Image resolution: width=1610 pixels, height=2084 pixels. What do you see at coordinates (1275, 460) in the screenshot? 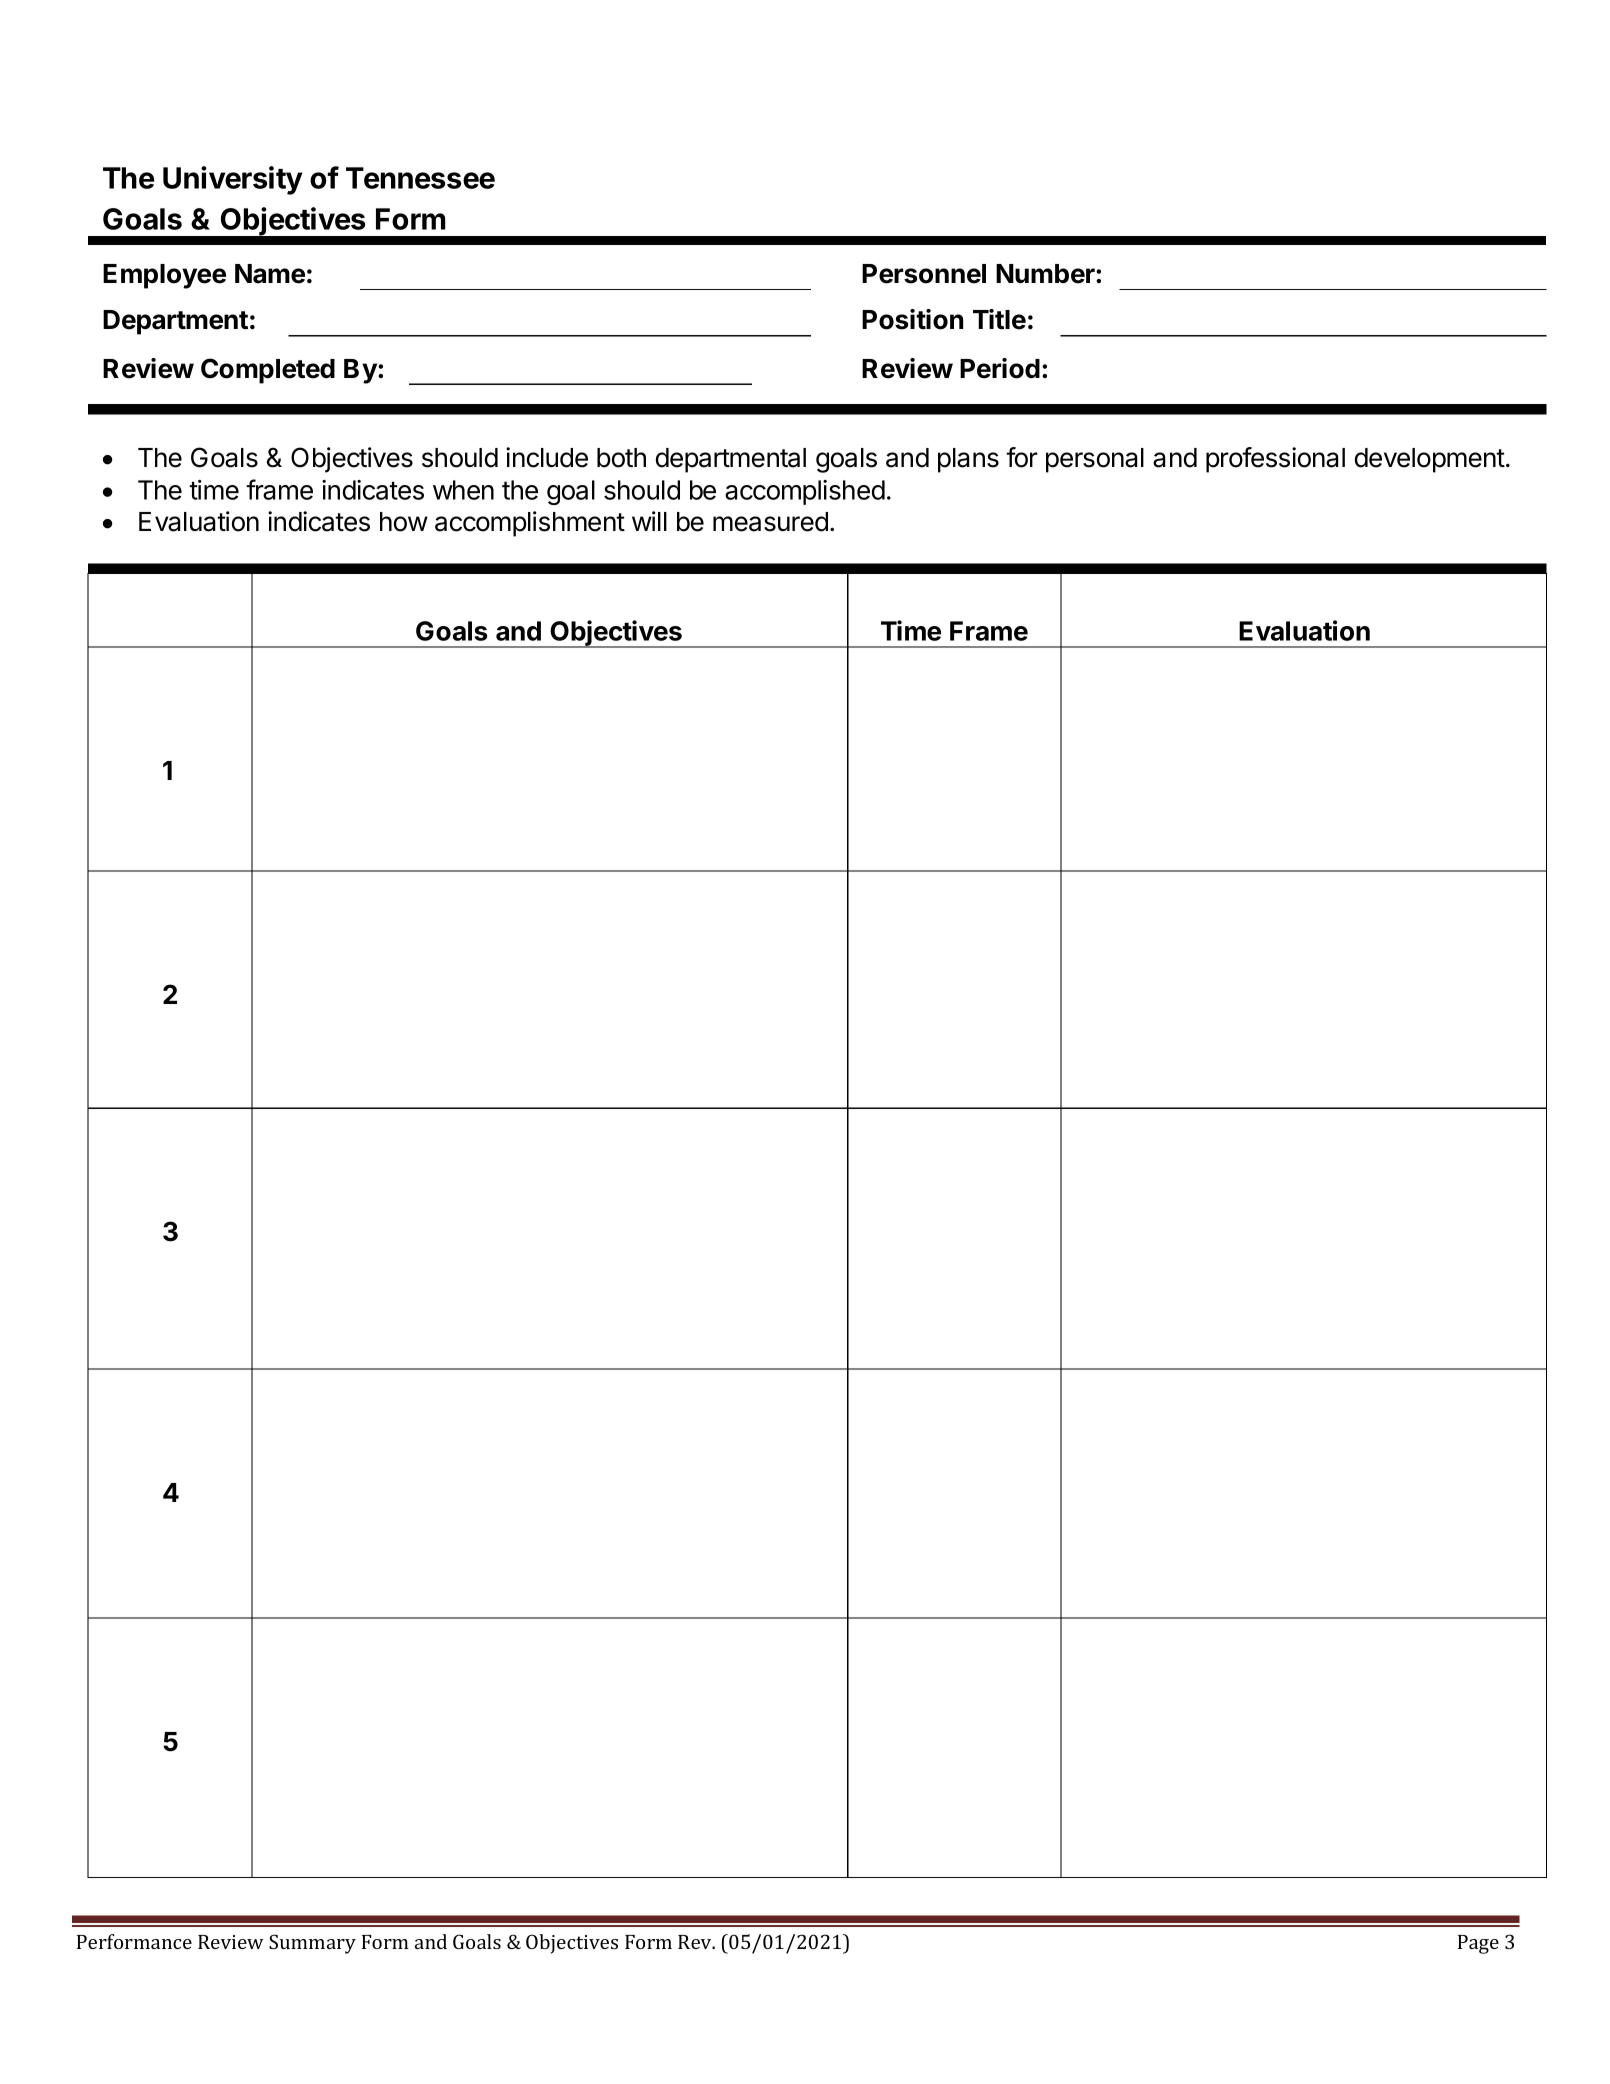
I see `professional` at bounding box center [1275, 460].
